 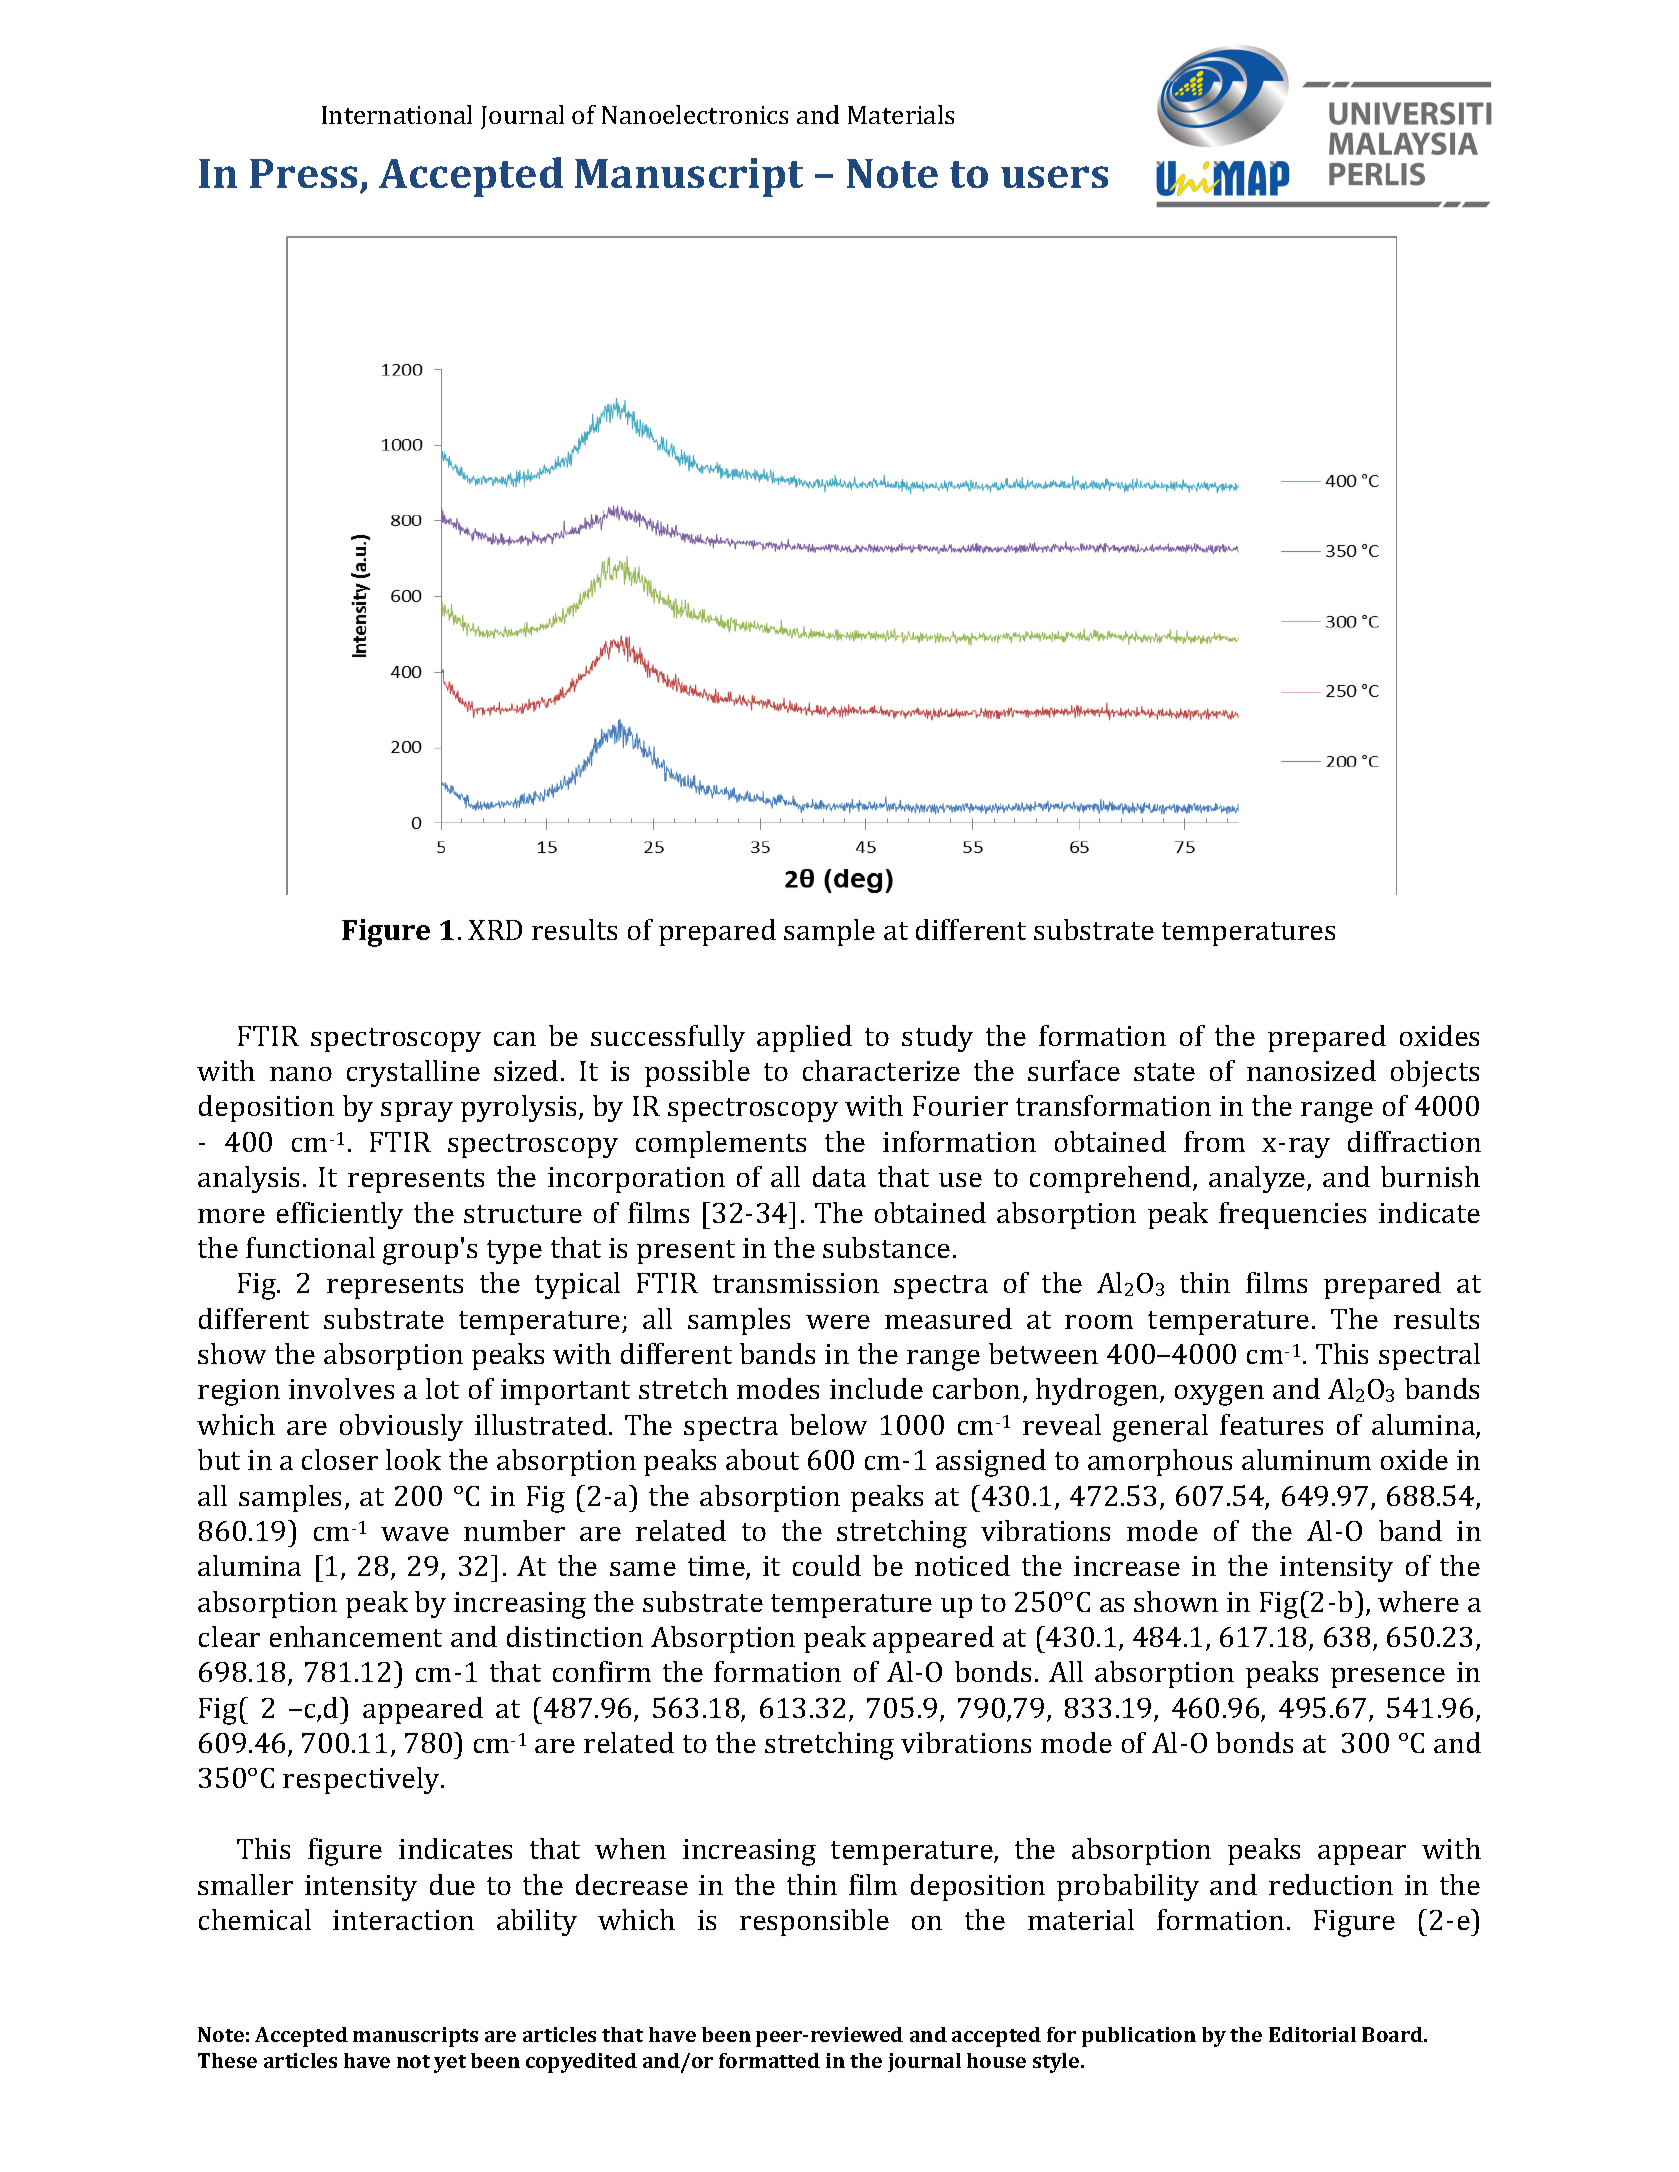 What do you see at coordinates (1312, 2034) in the page?
I see `Editorial` at bounding box center [1312, 2034].
